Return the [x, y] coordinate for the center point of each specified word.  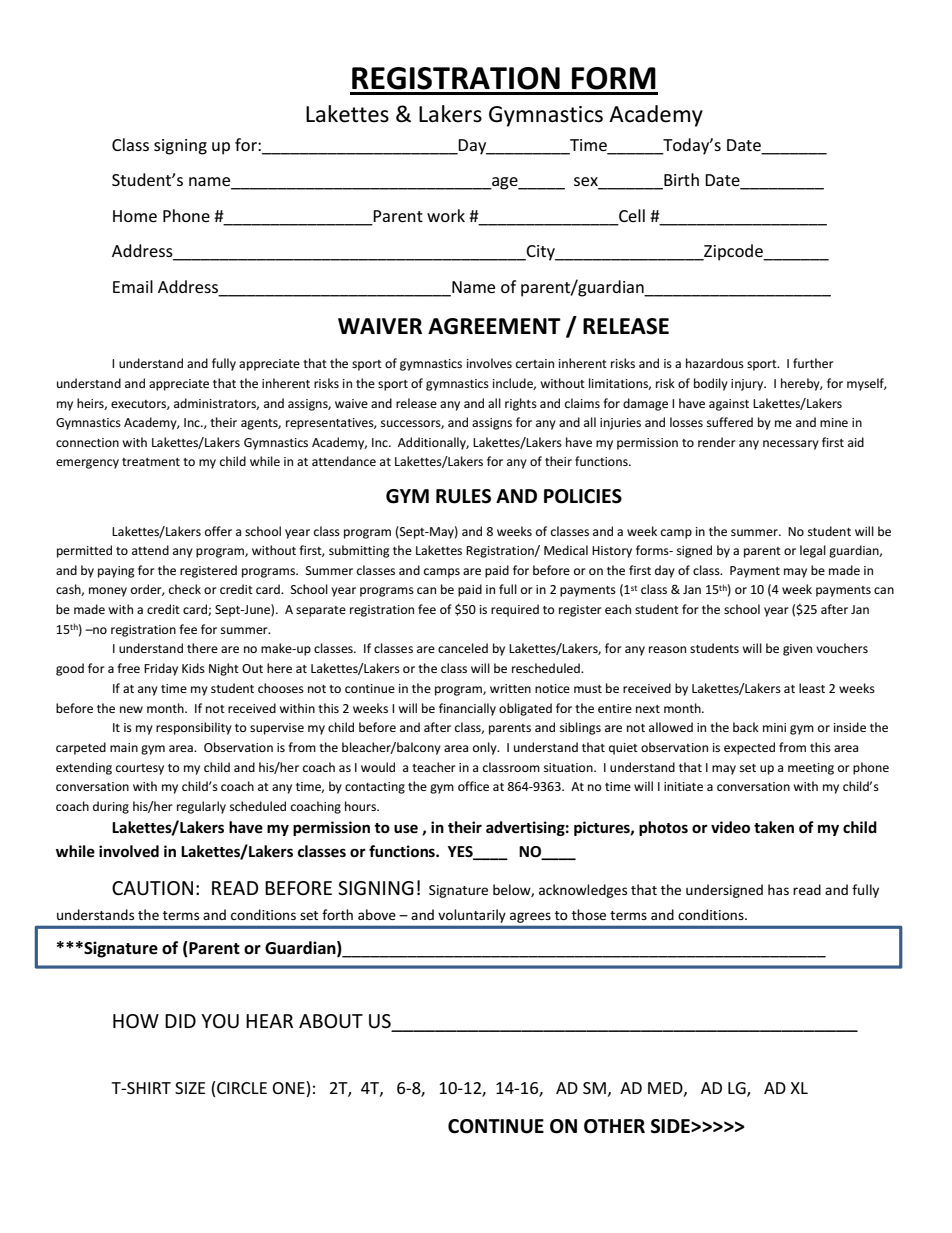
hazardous [715, 363]
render [717, 442]
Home [135, 216]
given [797, 650]
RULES [463, 496]
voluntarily [472, 916]
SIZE [190, 1088]
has [778, 889]
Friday [161, 669]
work [446, 215]
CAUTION [152, 888]
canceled [463, 648]
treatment [151, 462]
